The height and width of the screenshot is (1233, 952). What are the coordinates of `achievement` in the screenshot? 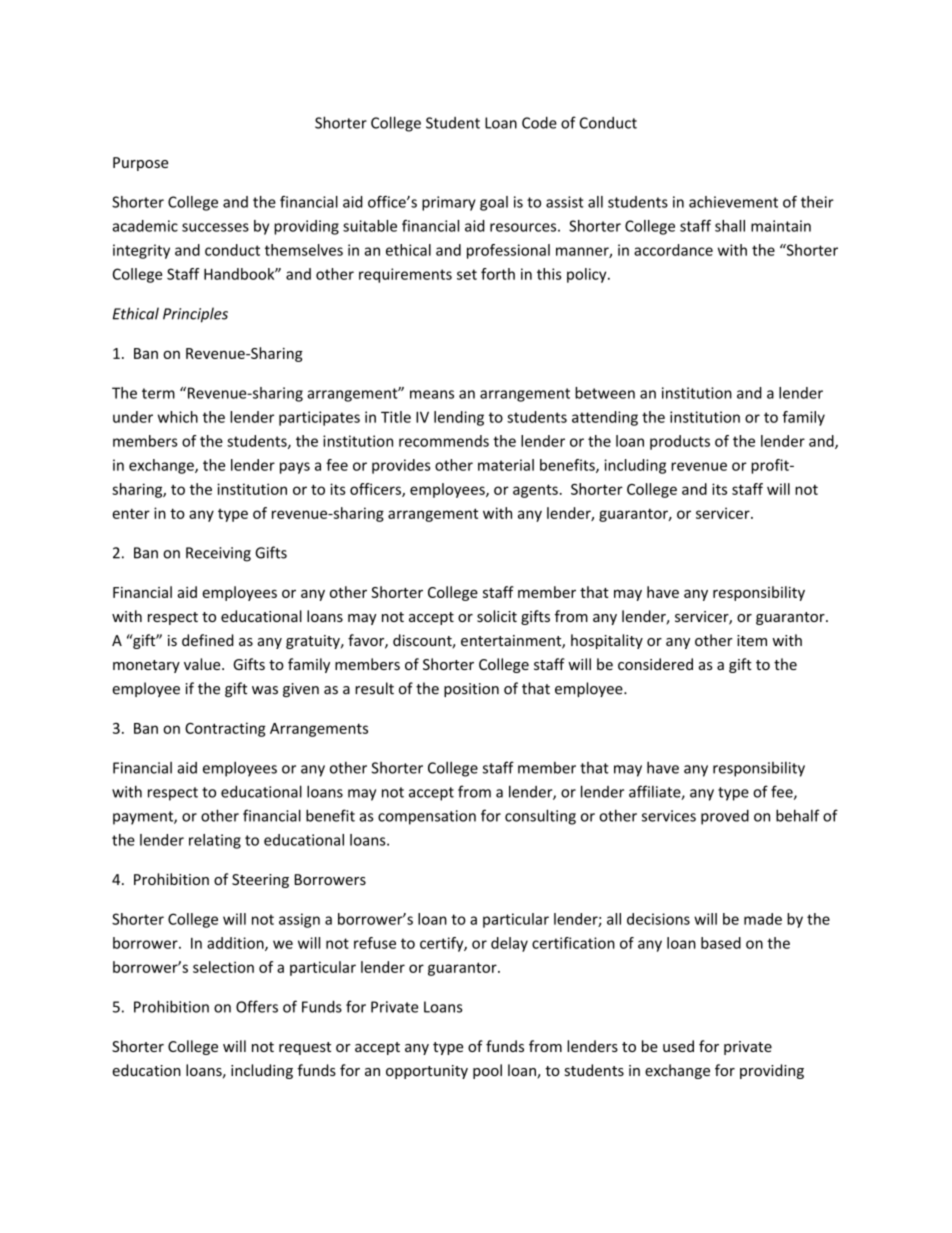 It's located at (733, 202).
